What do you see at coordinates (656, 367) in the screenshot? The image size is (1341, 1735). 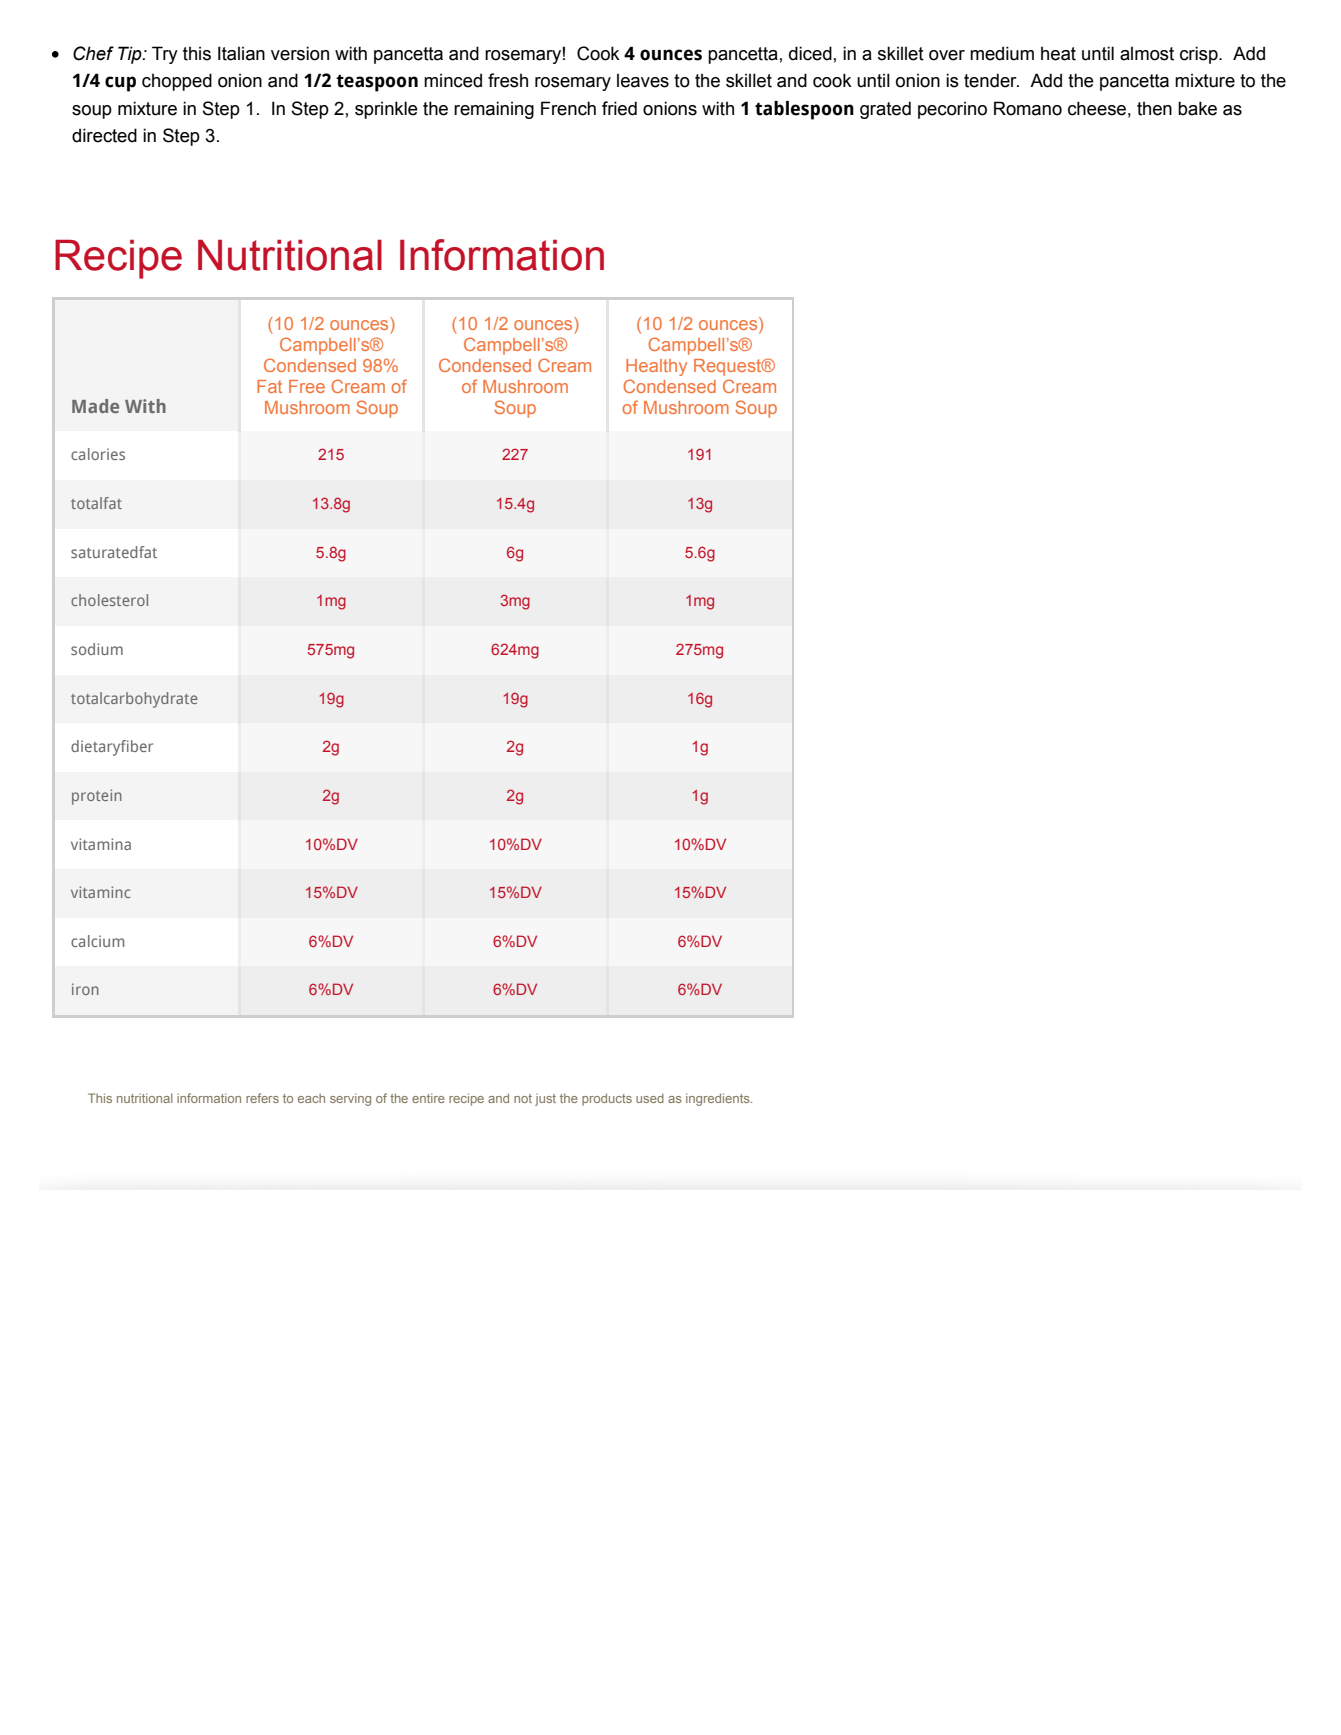 I see `Healthy` at bounding box center [656, 367].
